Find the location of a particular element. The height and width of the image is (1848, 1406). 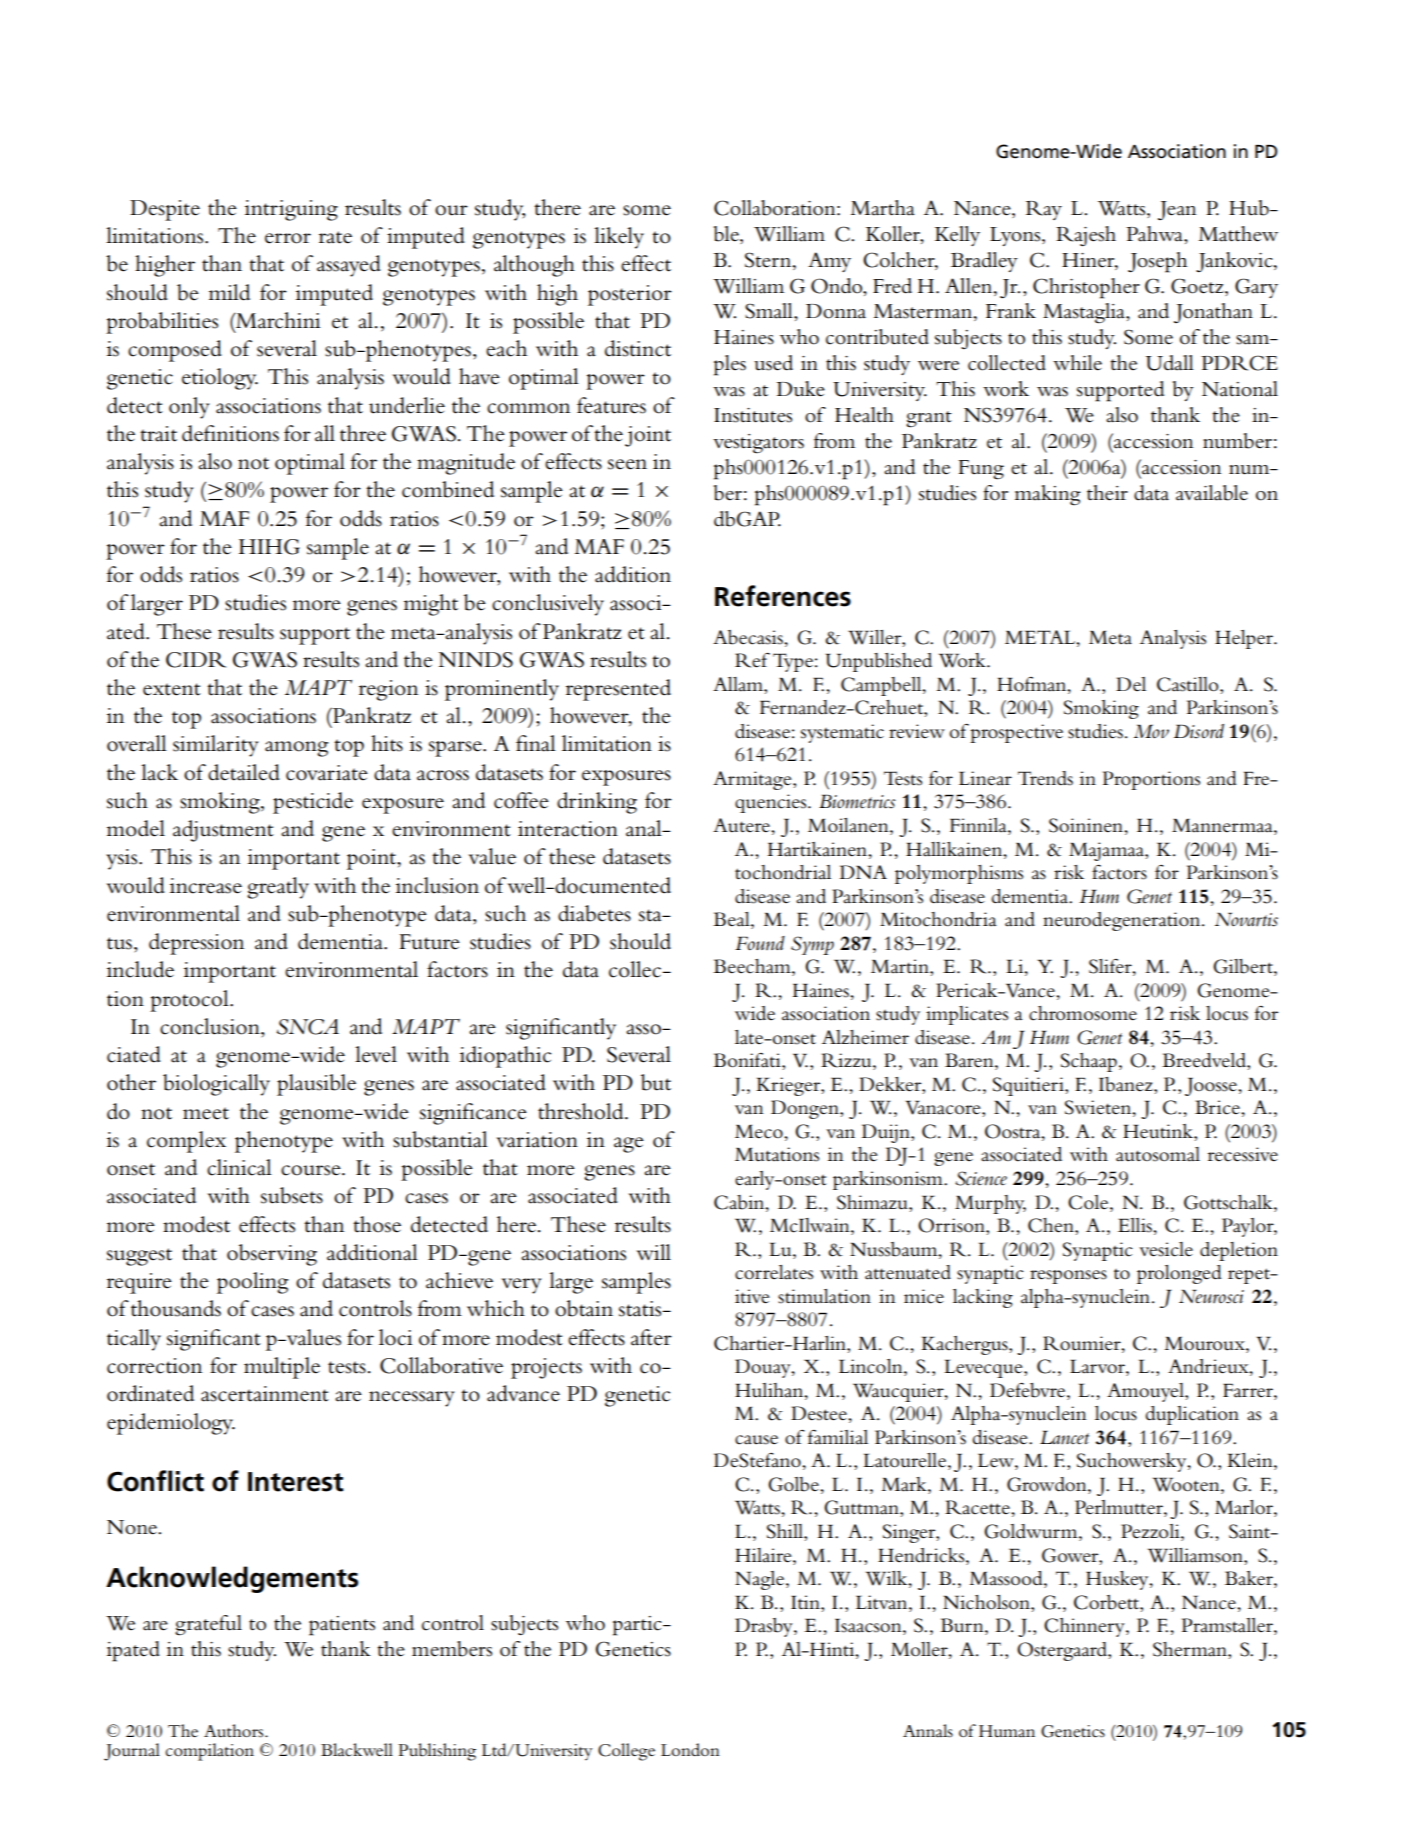

College is located at coordinates (626, 1752).
